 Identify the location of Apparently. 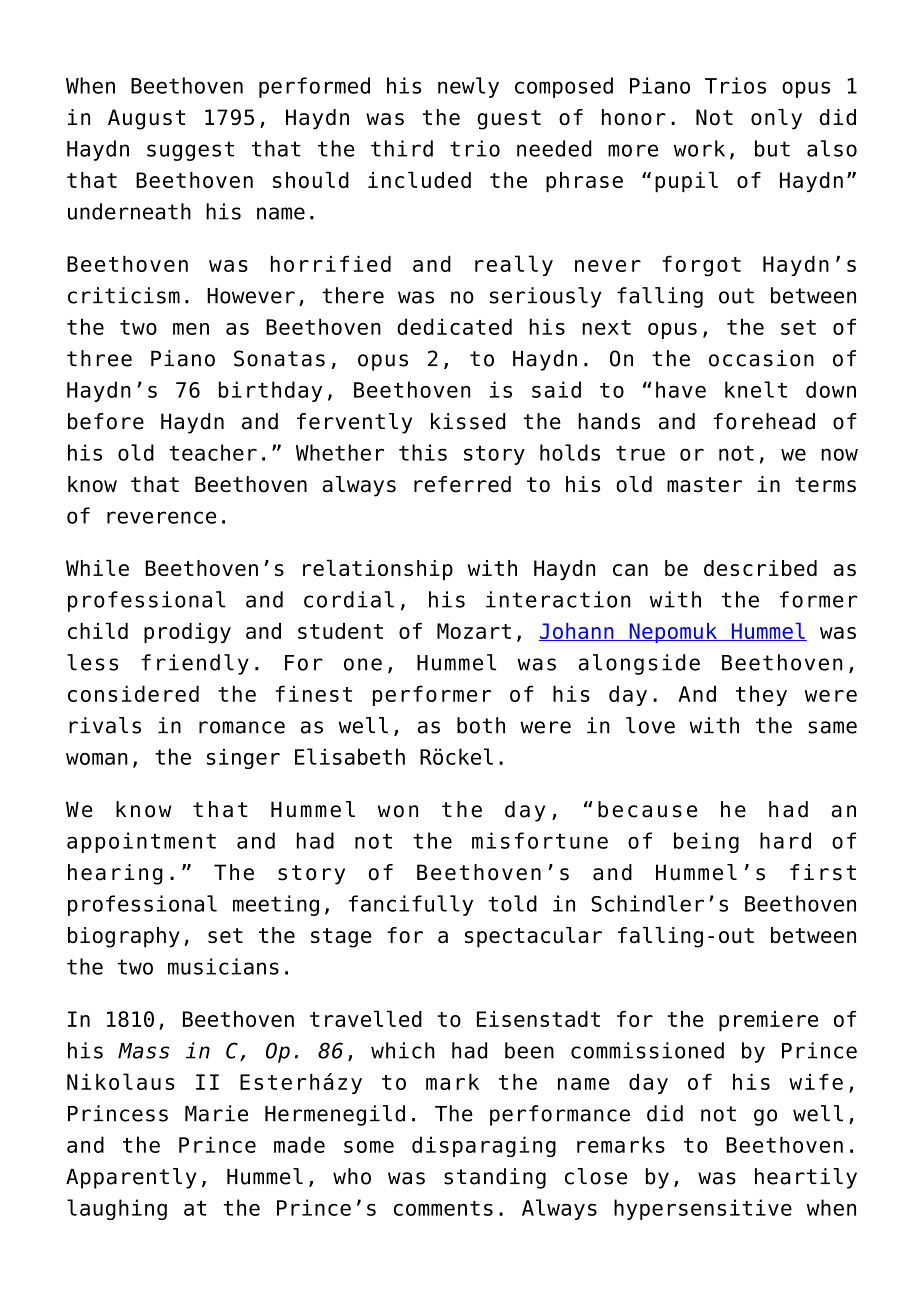
(131, 1178).
